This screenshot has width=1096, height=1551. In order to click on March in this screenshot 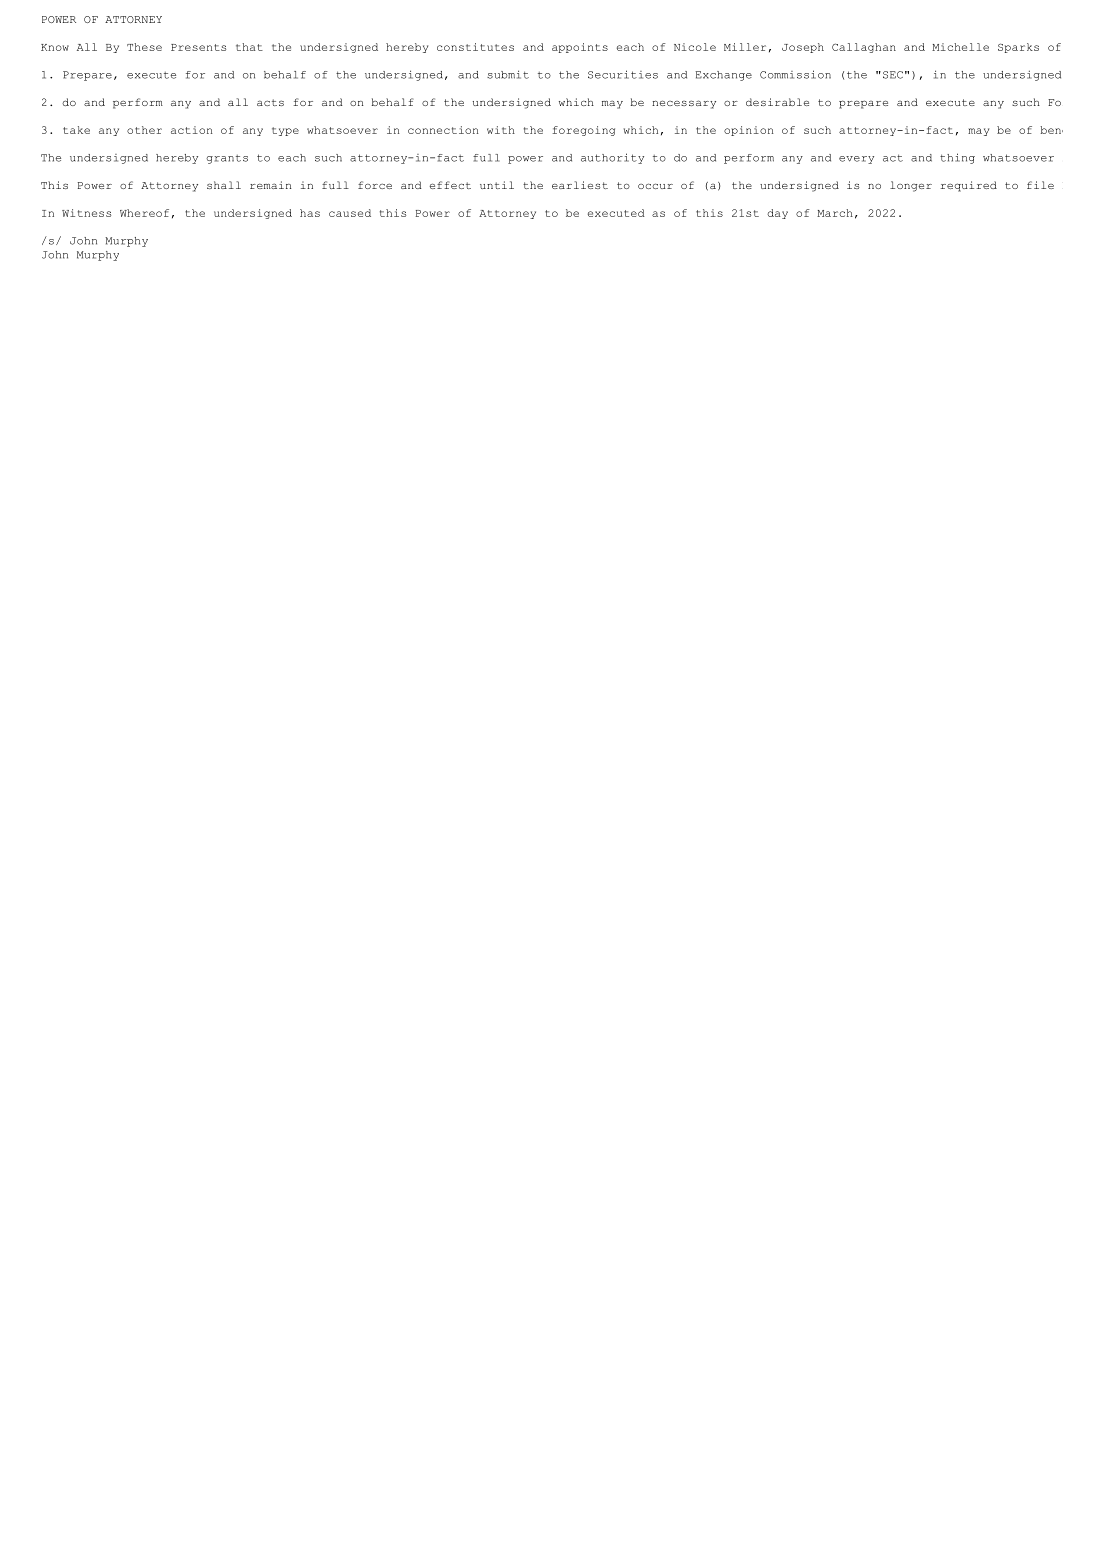, I will do `click(835, 213)`.
